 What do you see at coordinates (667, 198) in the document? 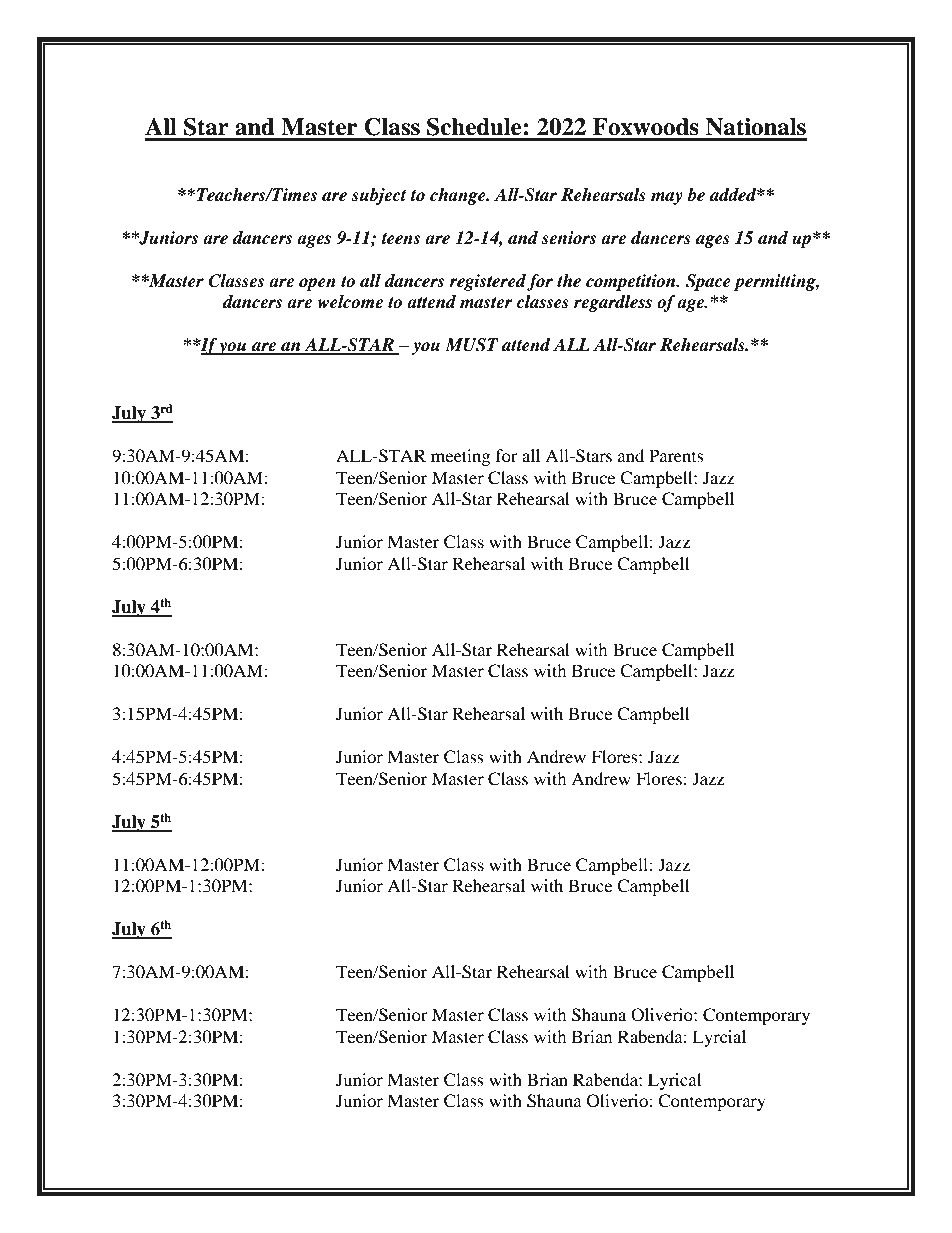
I see `may` at bounding box center [667, 198].
